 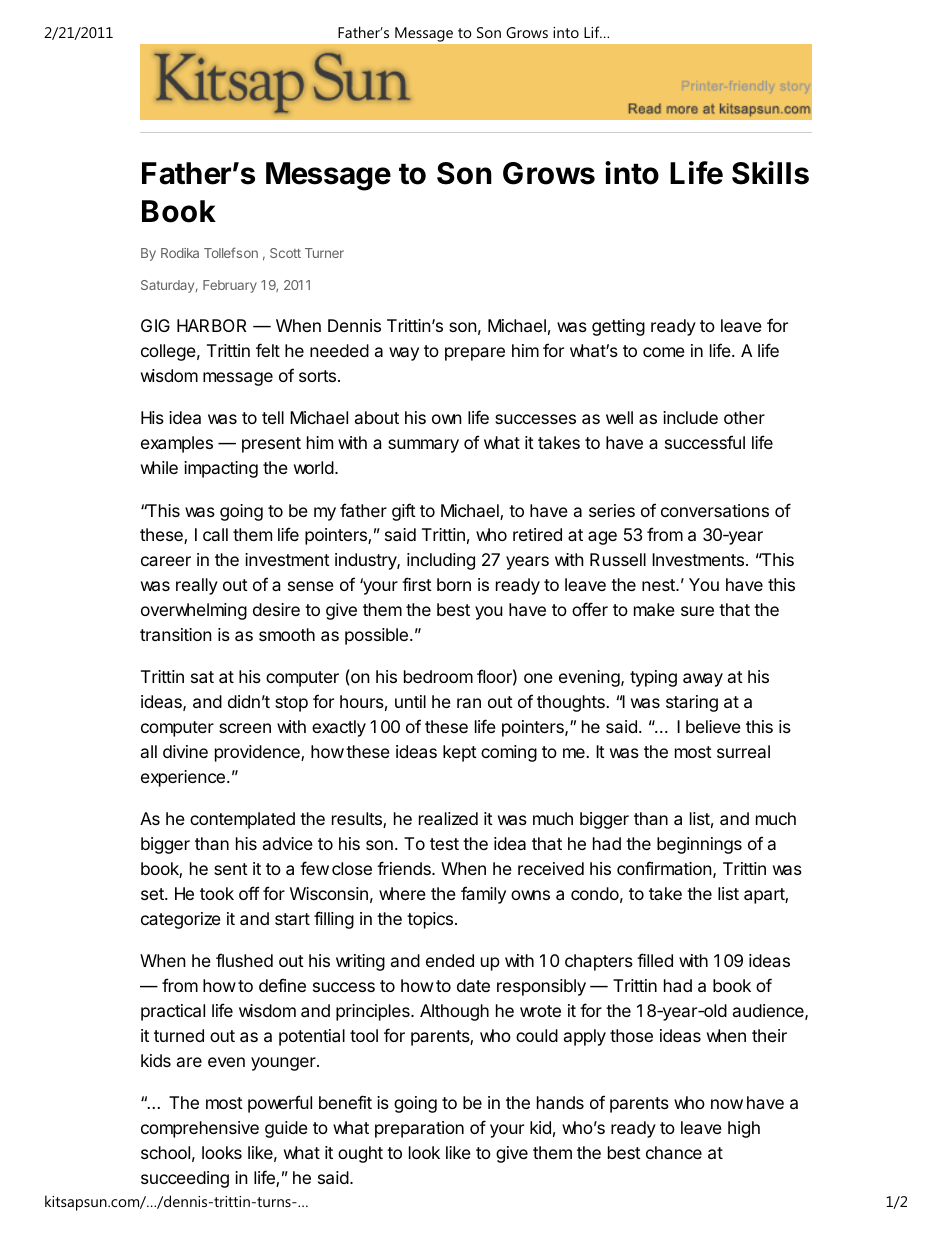 I want to click on Skills, so click(x=770, y=173).
